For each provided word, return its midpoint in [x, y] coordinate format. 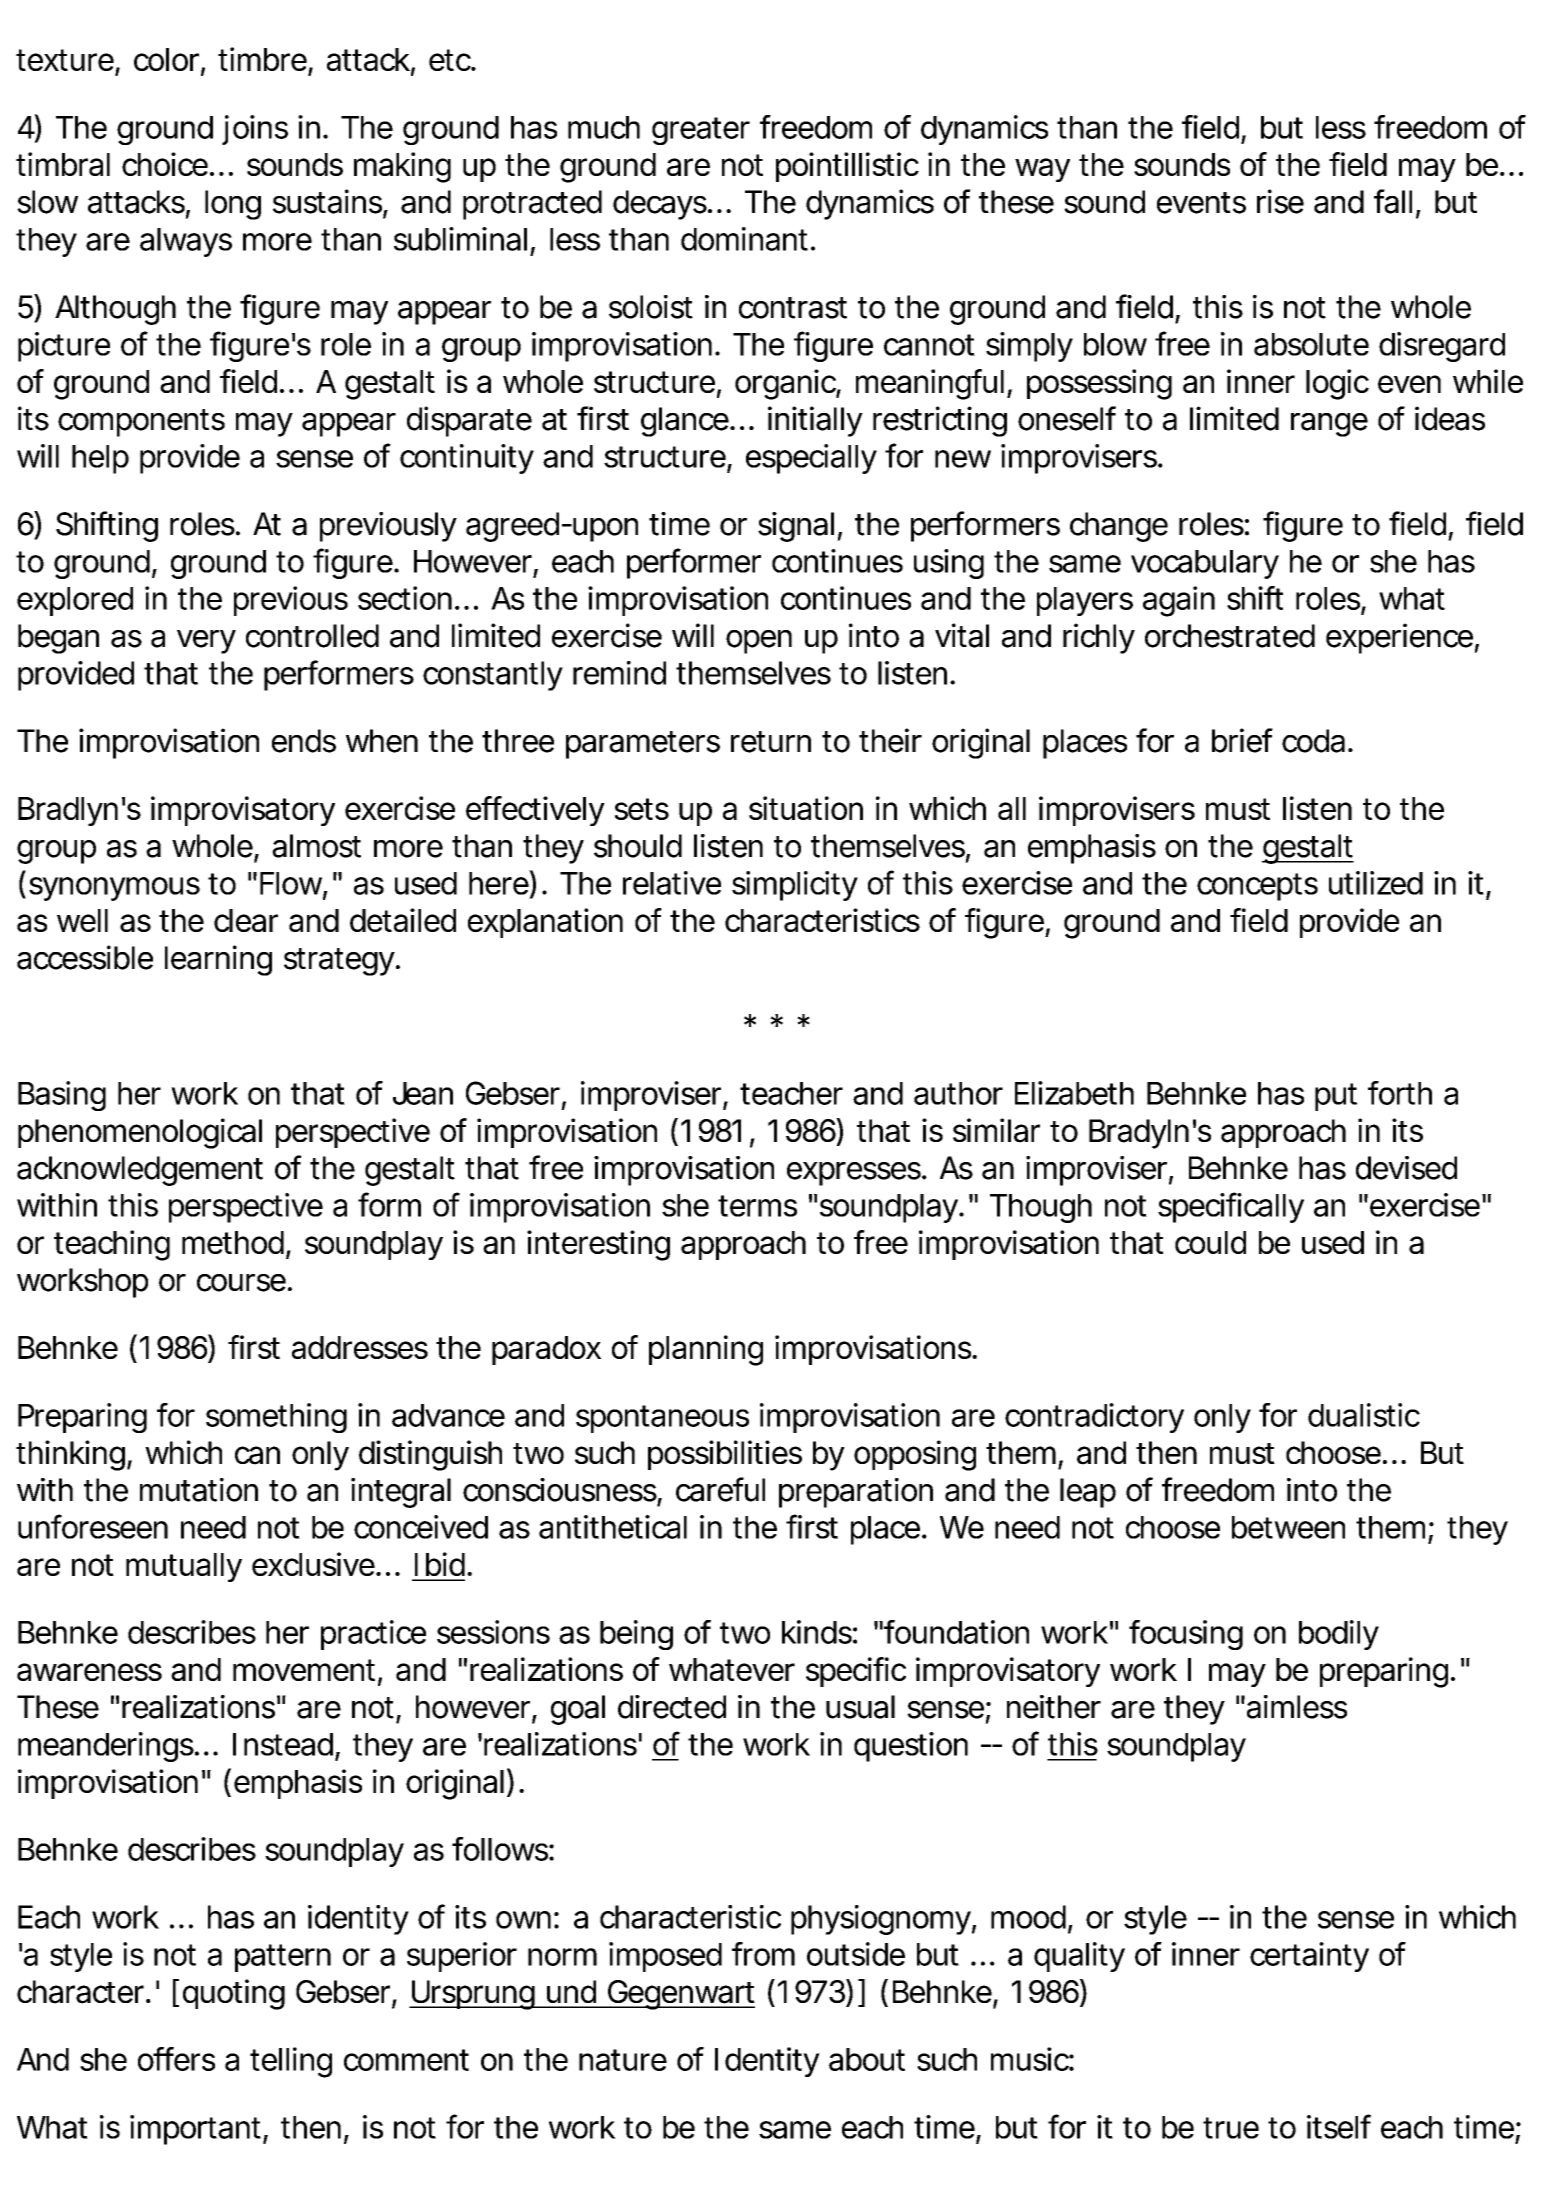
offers [176, 2059]
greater [701, 131]
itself [1339, 2126]
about [867, 2059]
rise [1280, 201]
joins [255, 130]
